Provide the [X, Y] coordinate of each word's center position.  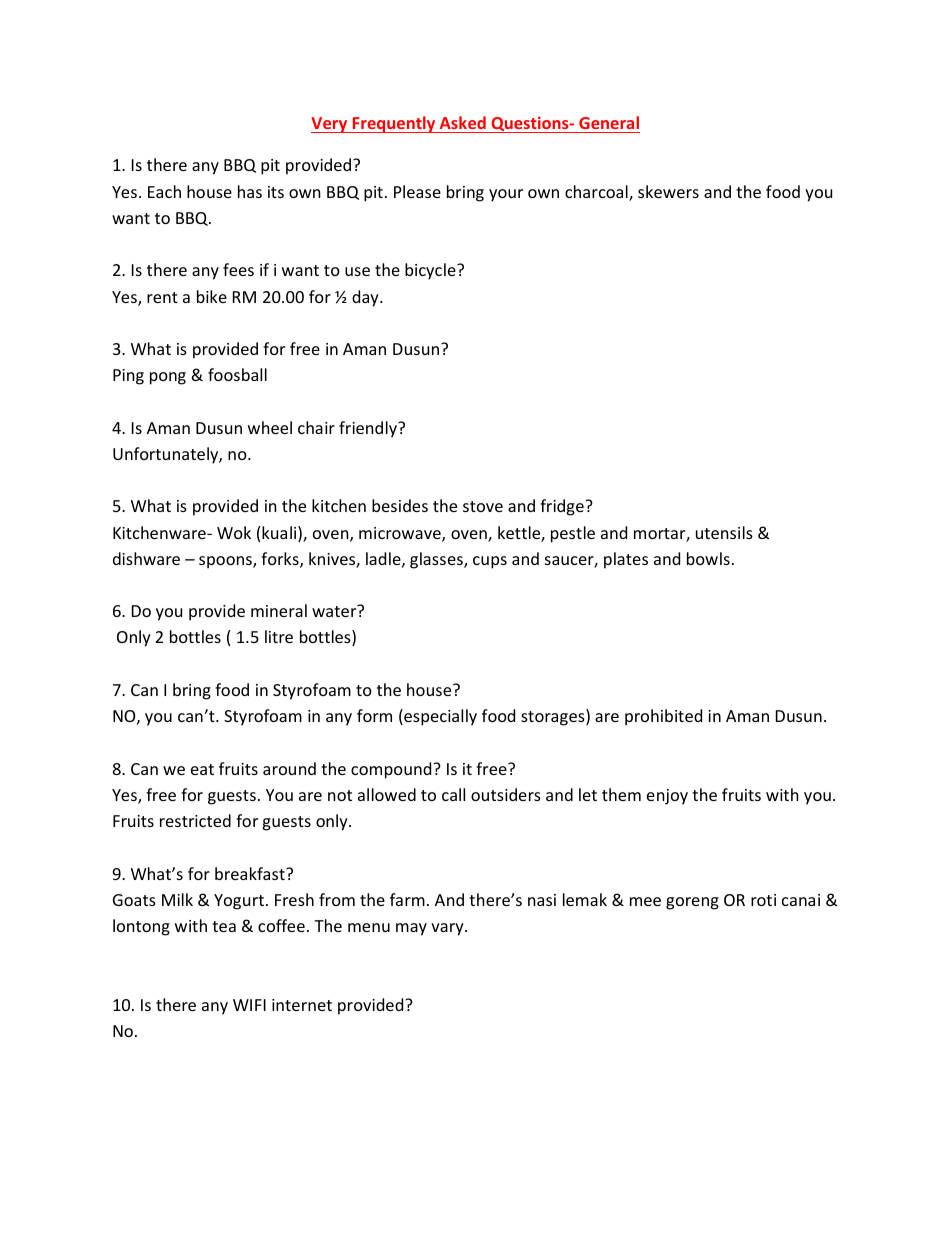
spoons [226, 562]
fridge [563, 507]
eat [202, 769]
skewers [668, 191]
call [453, 794]
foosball [237, 374]
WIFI [249, 1005]
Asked [463, 122]
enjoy [667, 797]
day [366, 298]
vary [448, 929]
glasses [437, 560]
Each [164, 191]
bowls [708, 558]
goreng [692, 903]
